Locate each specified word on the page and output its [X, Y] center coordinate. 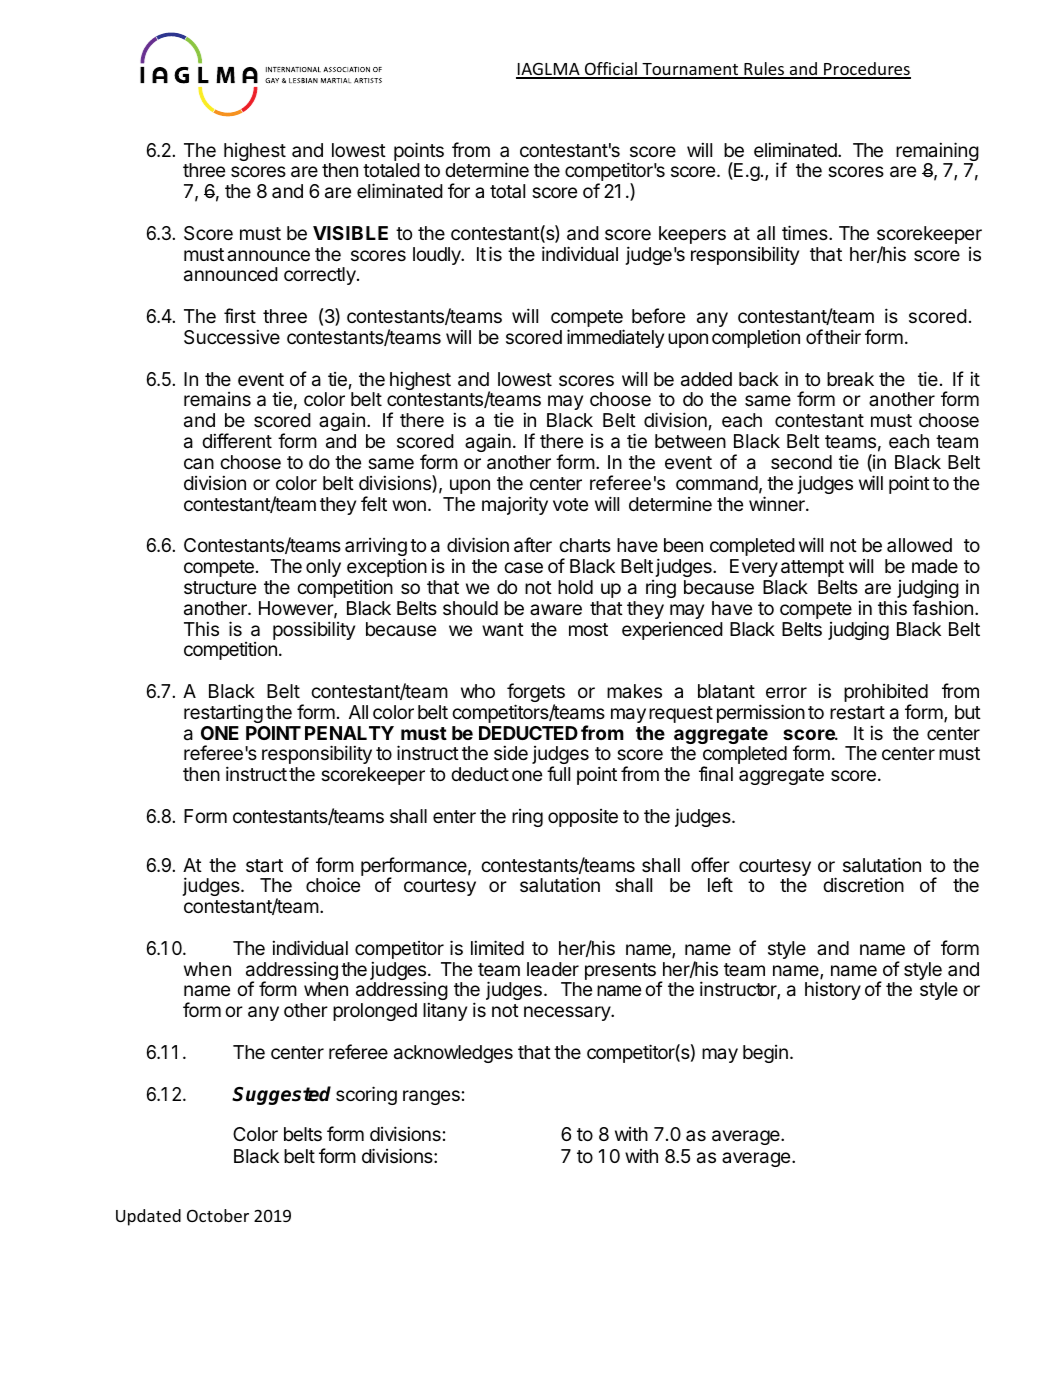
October [218, 1215]
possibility [314, 630]
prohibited [886, 694]
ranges [431, 1097]
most [588, 629]
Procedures [866, 70]
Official [611, 70]
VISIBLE [350, 233]
